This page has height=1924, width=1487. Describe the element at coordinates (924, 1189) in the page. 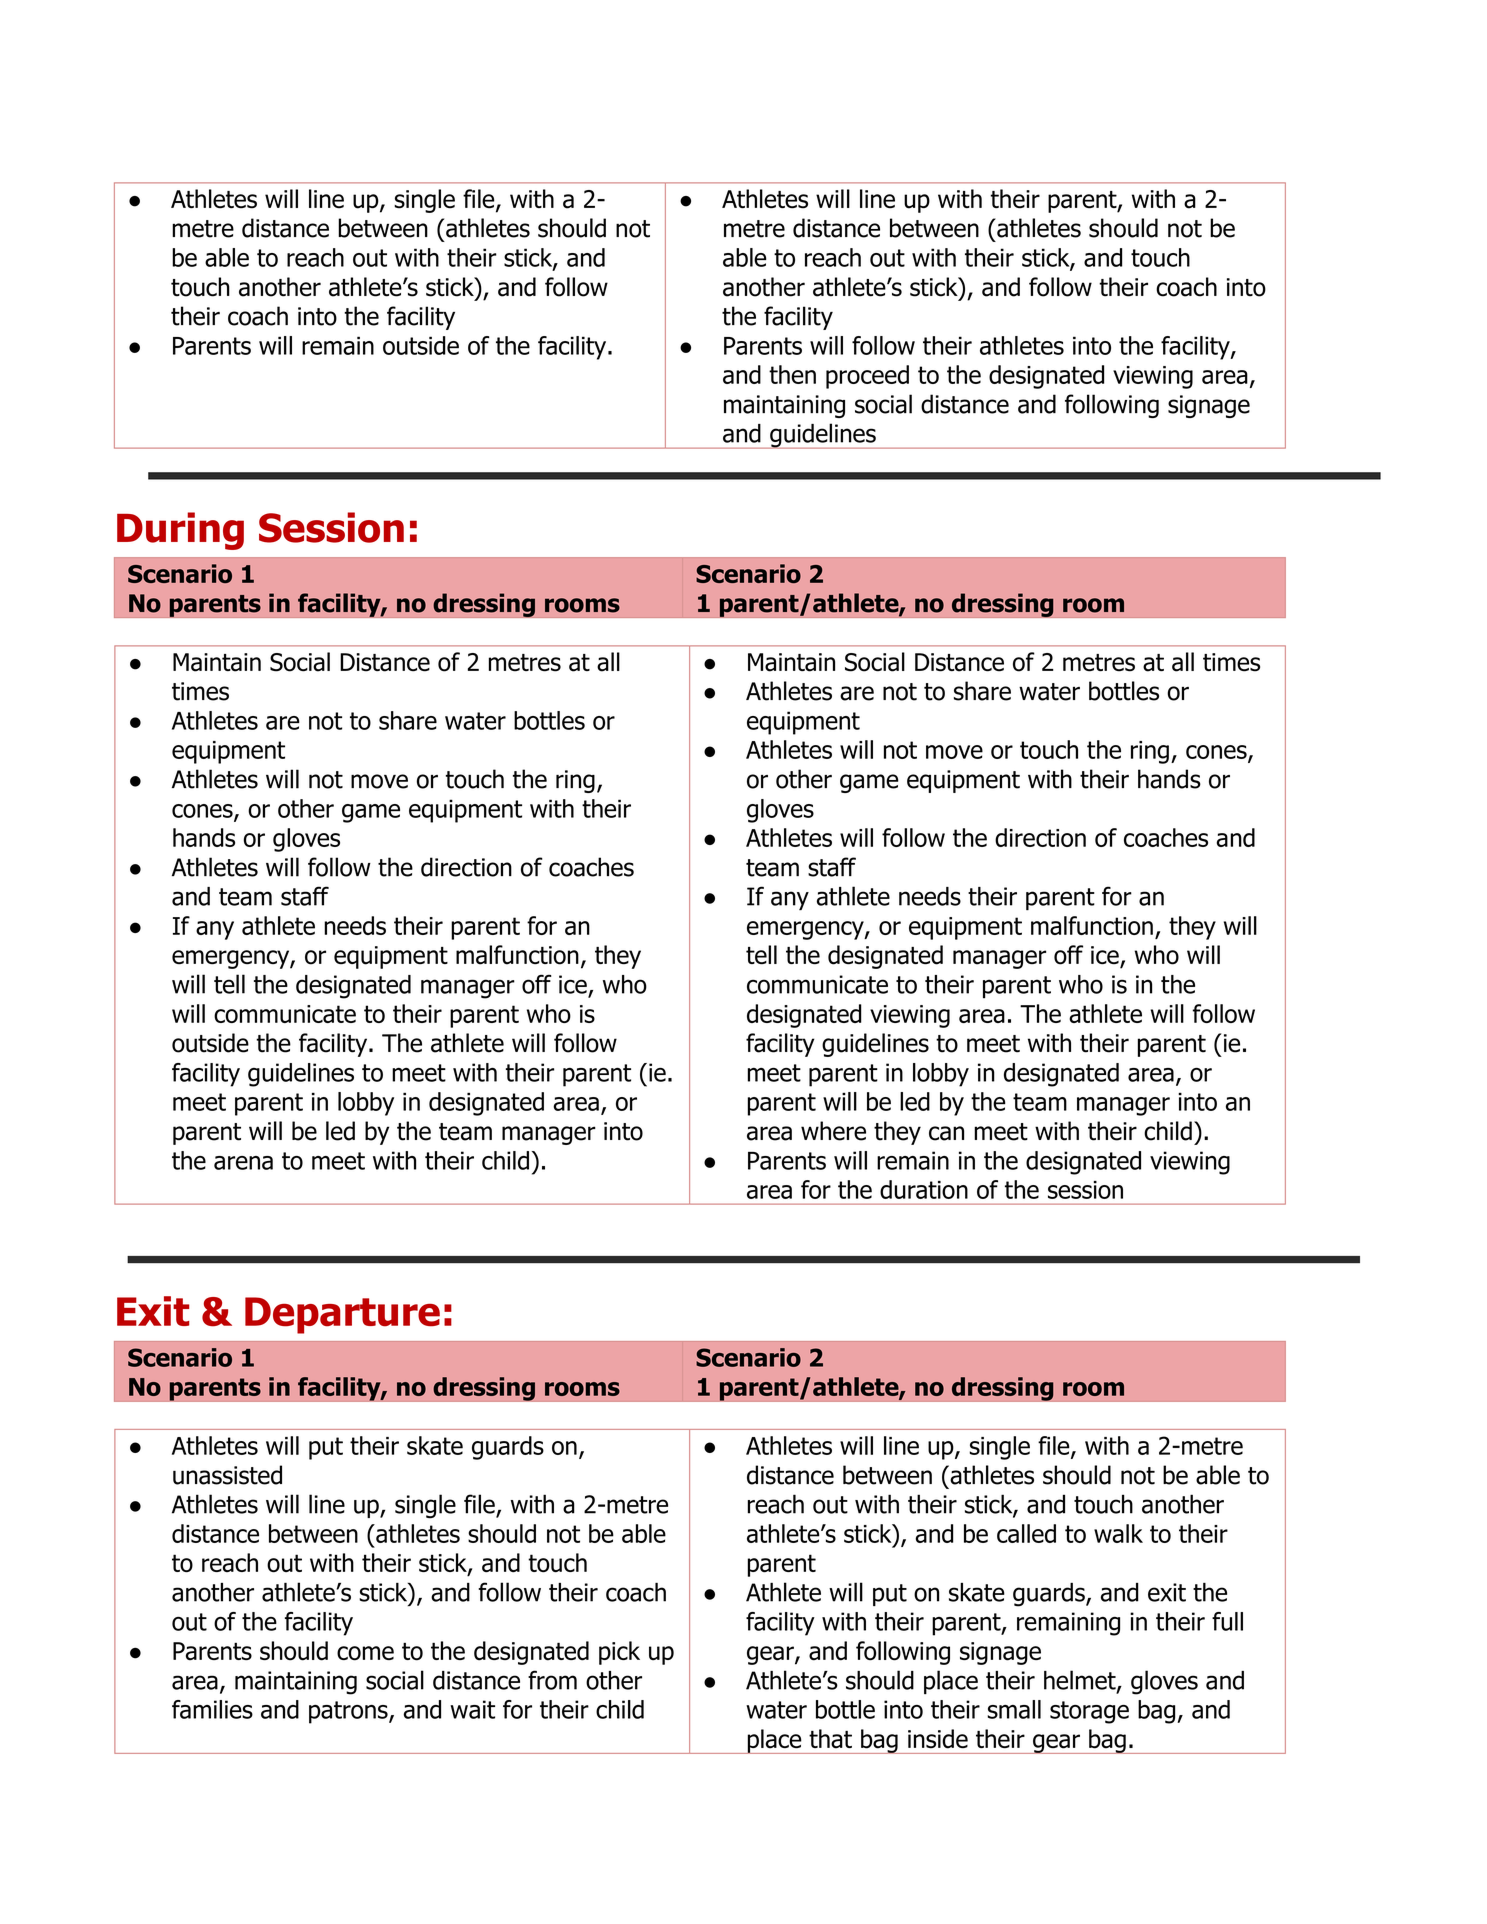

I see `duration` at that location.
